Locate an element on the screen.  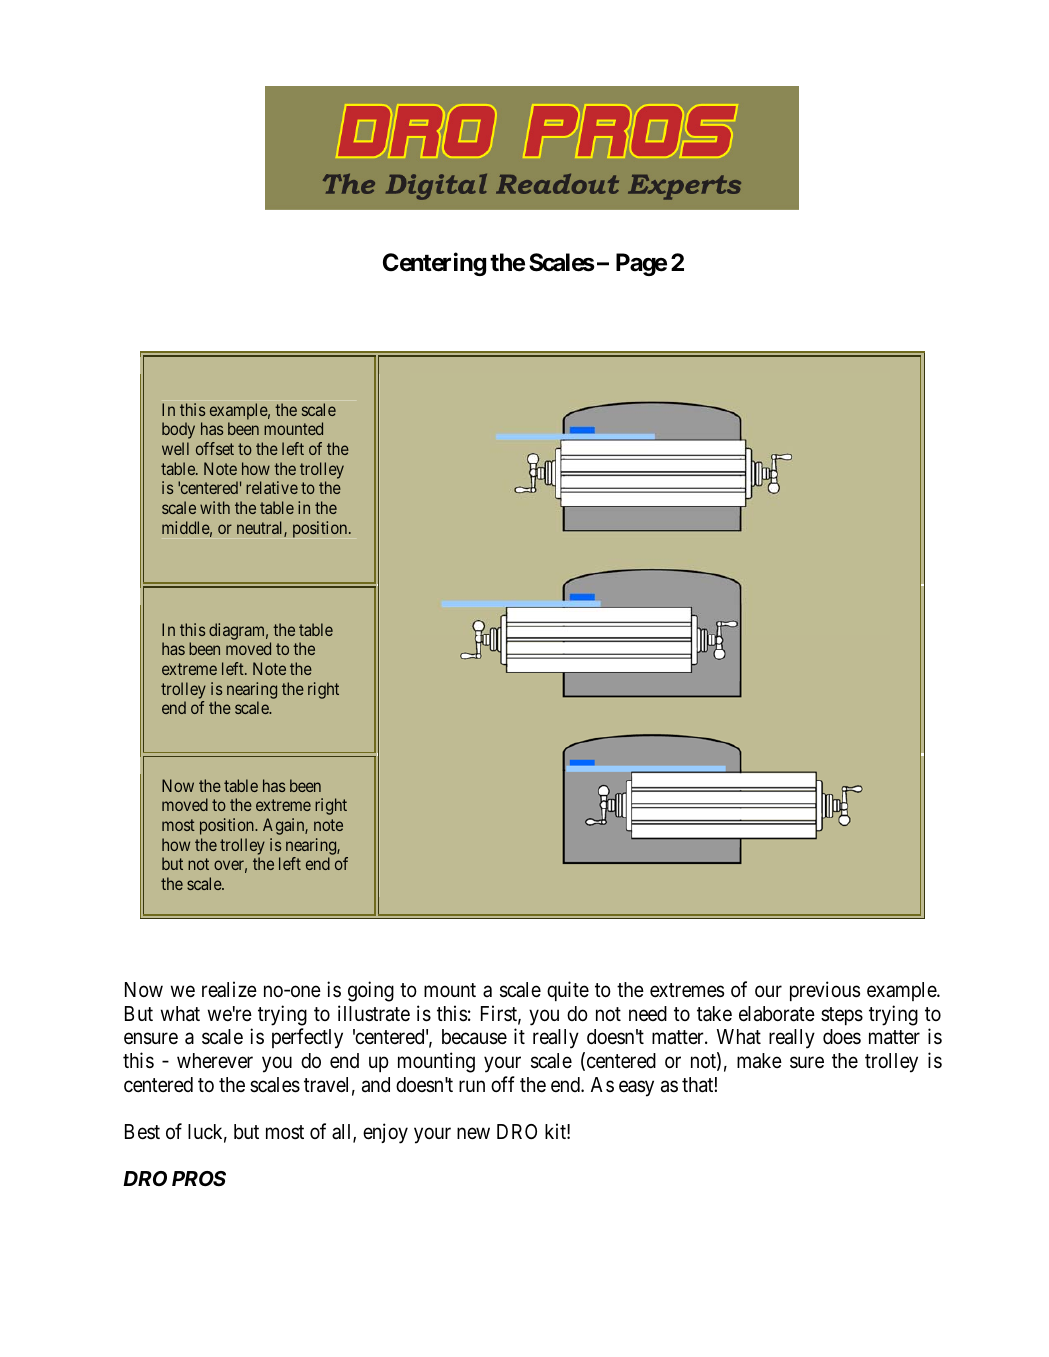
body is located at coordinates (178, 430).
